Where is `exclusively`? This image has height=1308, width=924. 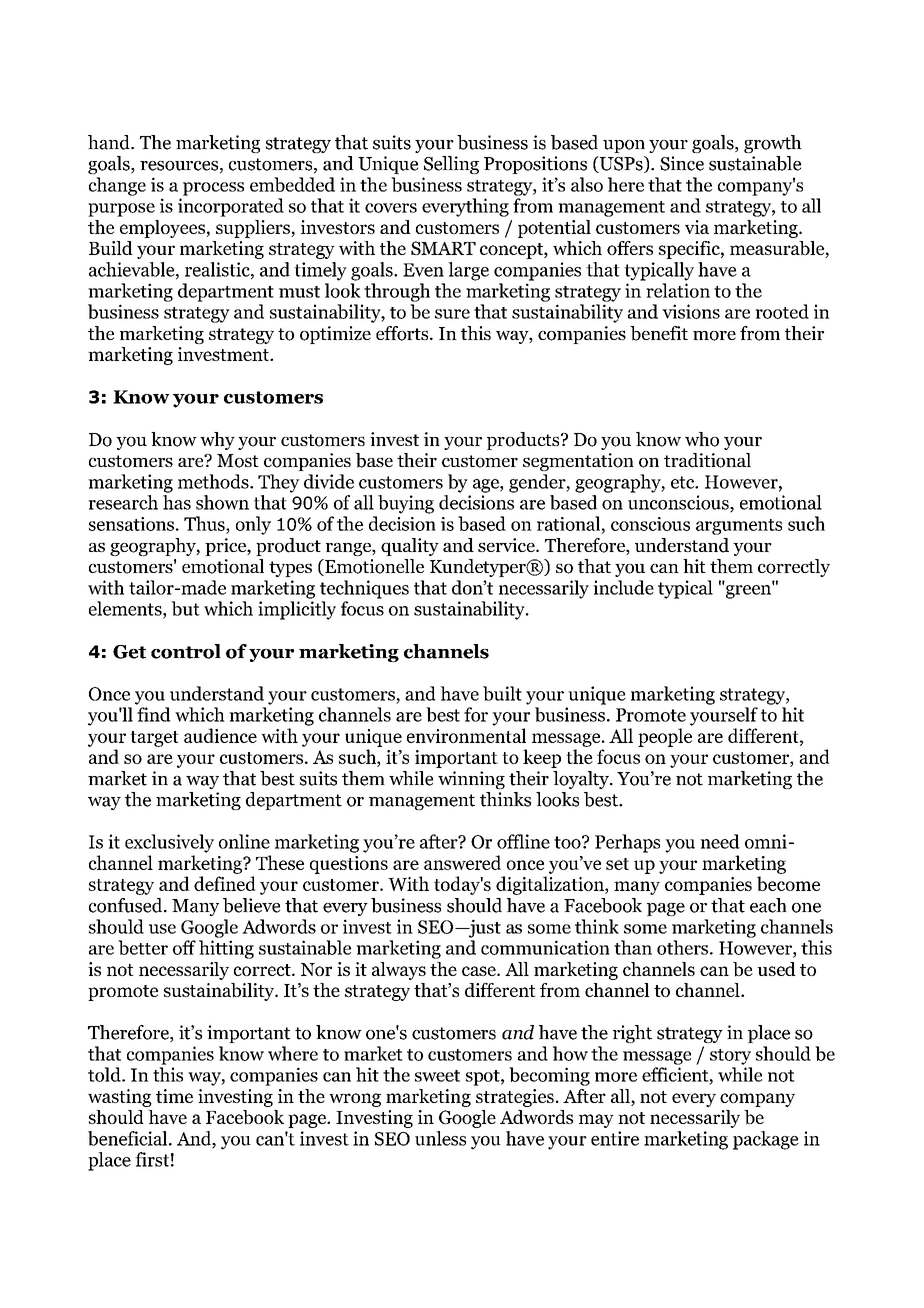 exclusively is located at coordinates (169, 843).
